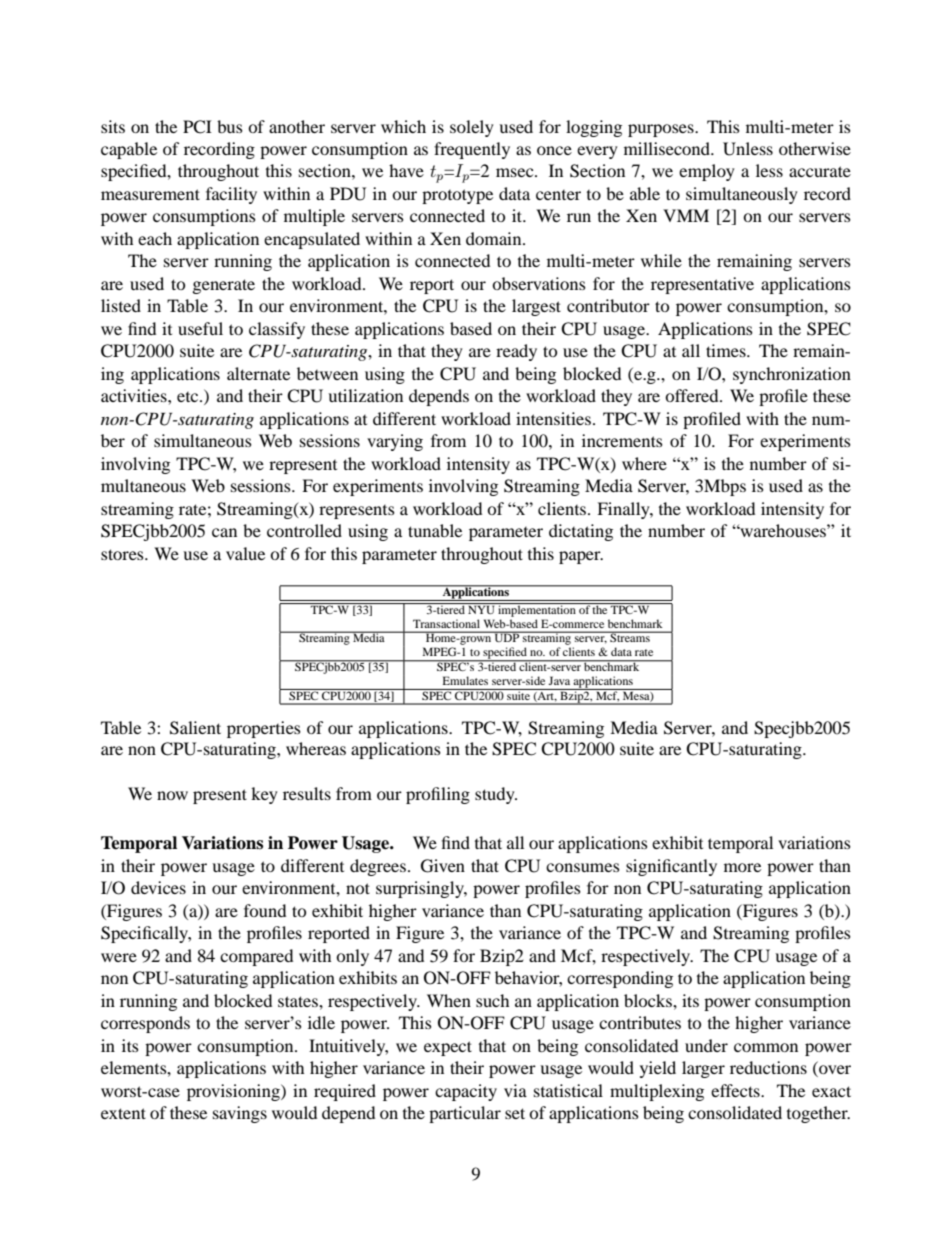 The height and width of the page is (1233, 952). What do you see at coordinates (245, 553) in the page?
I see `value` at bounding box center [245, 553].
